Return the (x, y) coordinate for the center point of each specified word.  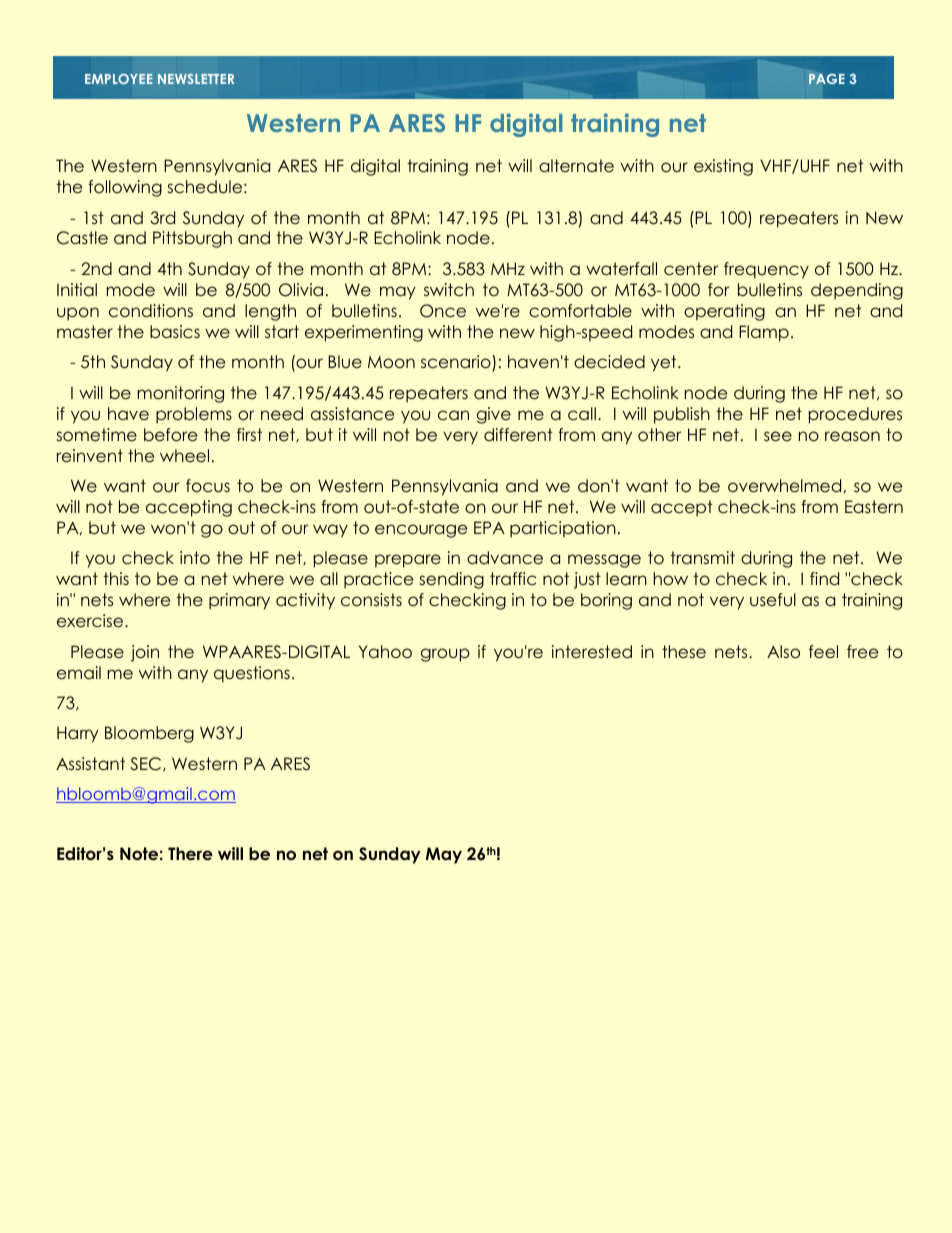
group (445, 655)
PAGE (827, 78)
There (190, 854)
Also (783, 652)
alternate (576, 166)
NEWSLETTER (196, 79)
